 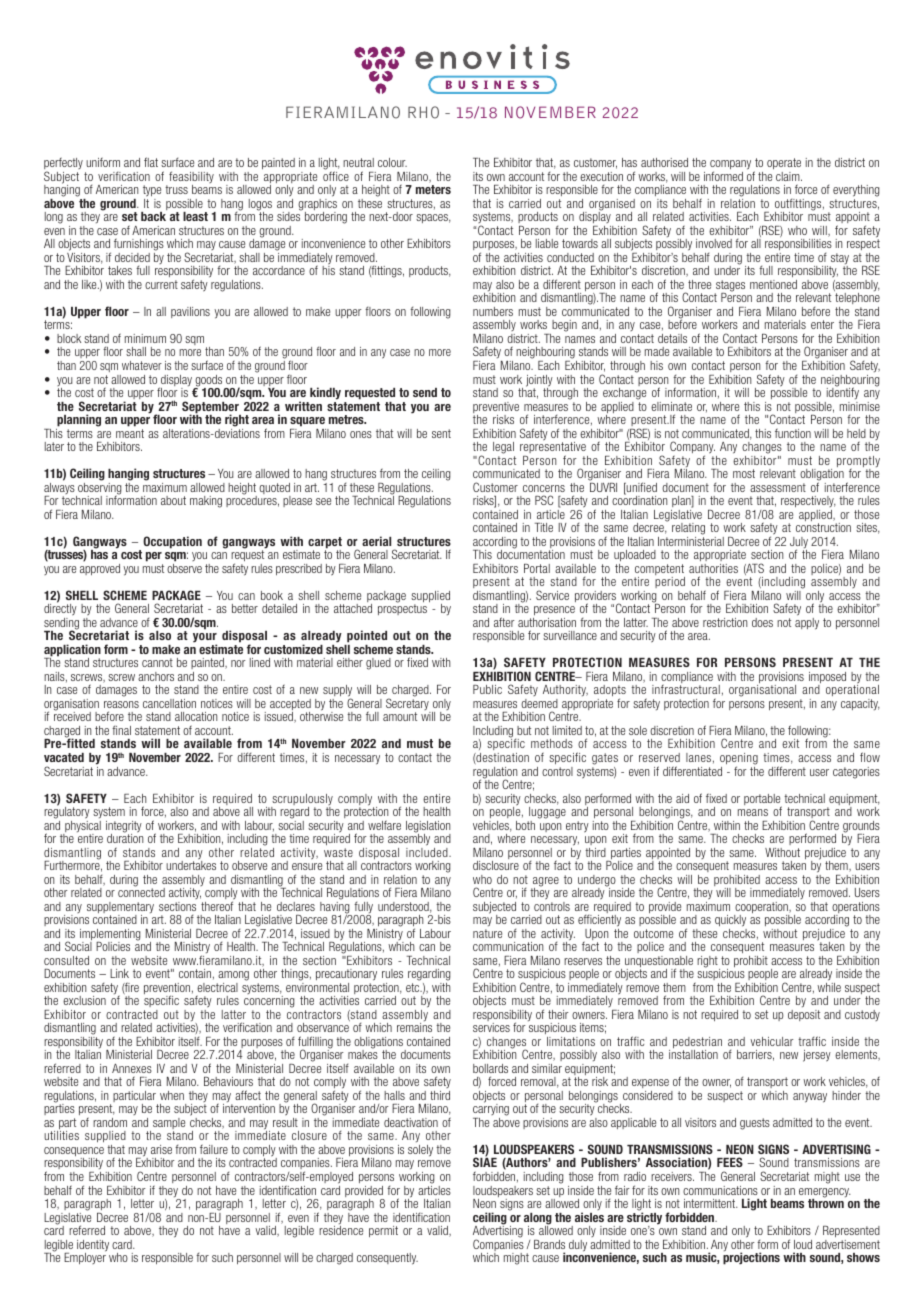 What do you see at coordinates (544, 500) in the screenshot?
I see `PSC` at bounding box center [544, 500].
